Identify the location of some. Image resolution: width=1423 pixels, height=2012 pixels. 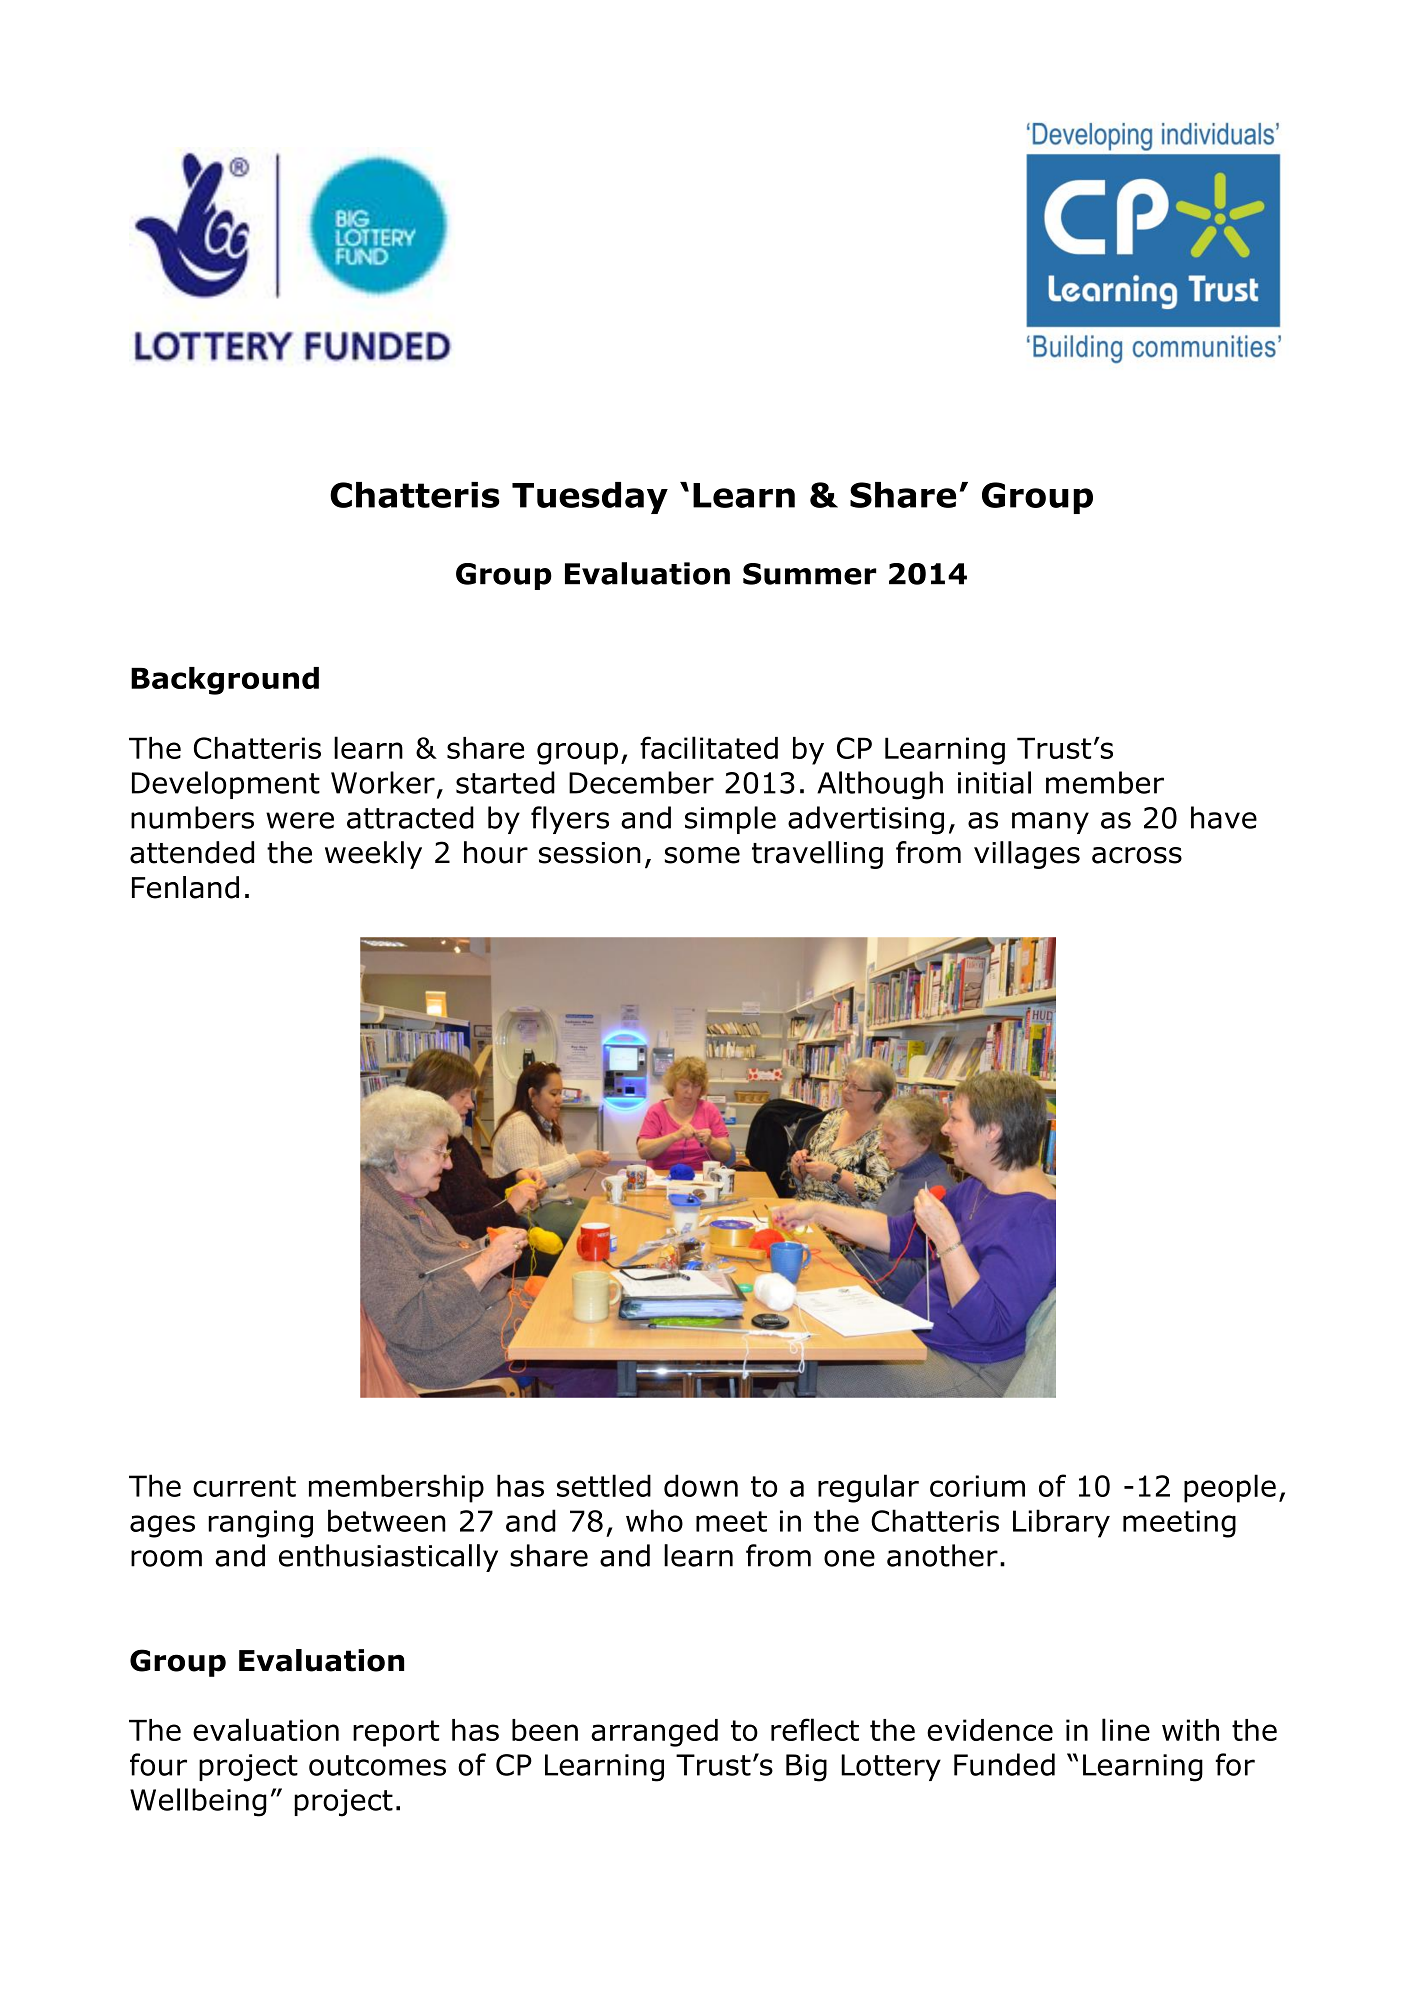
(702, 855).
